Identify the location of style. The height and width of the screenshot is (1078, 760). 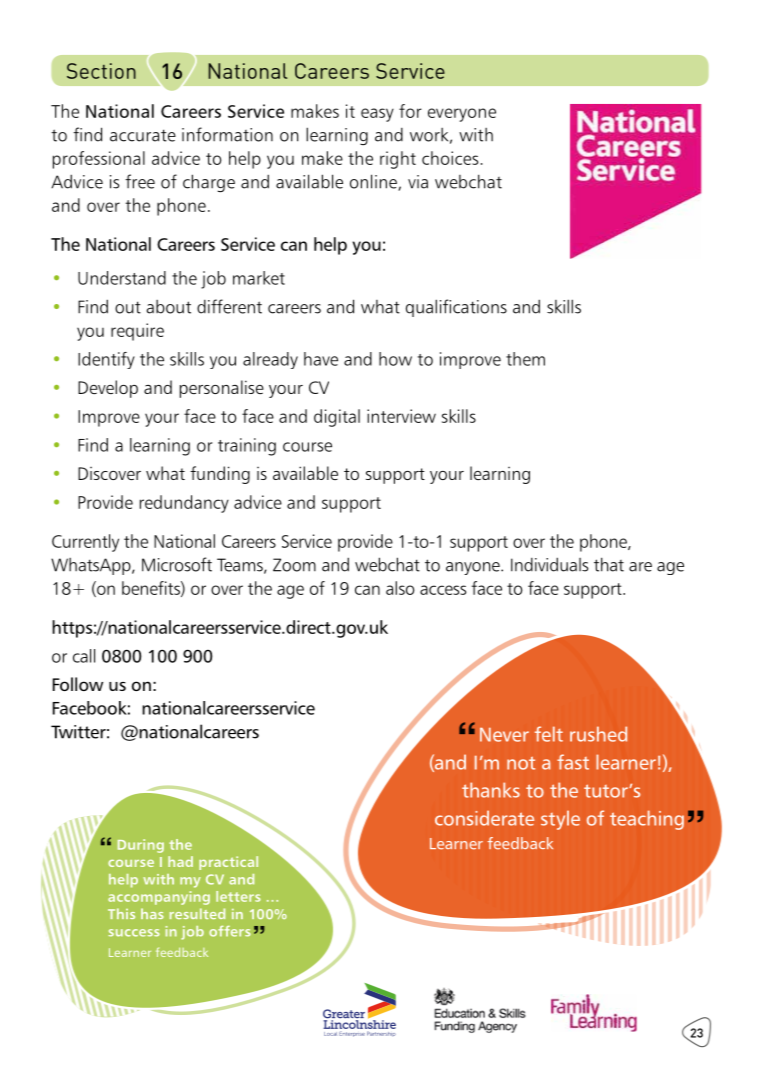
(560, 820).
